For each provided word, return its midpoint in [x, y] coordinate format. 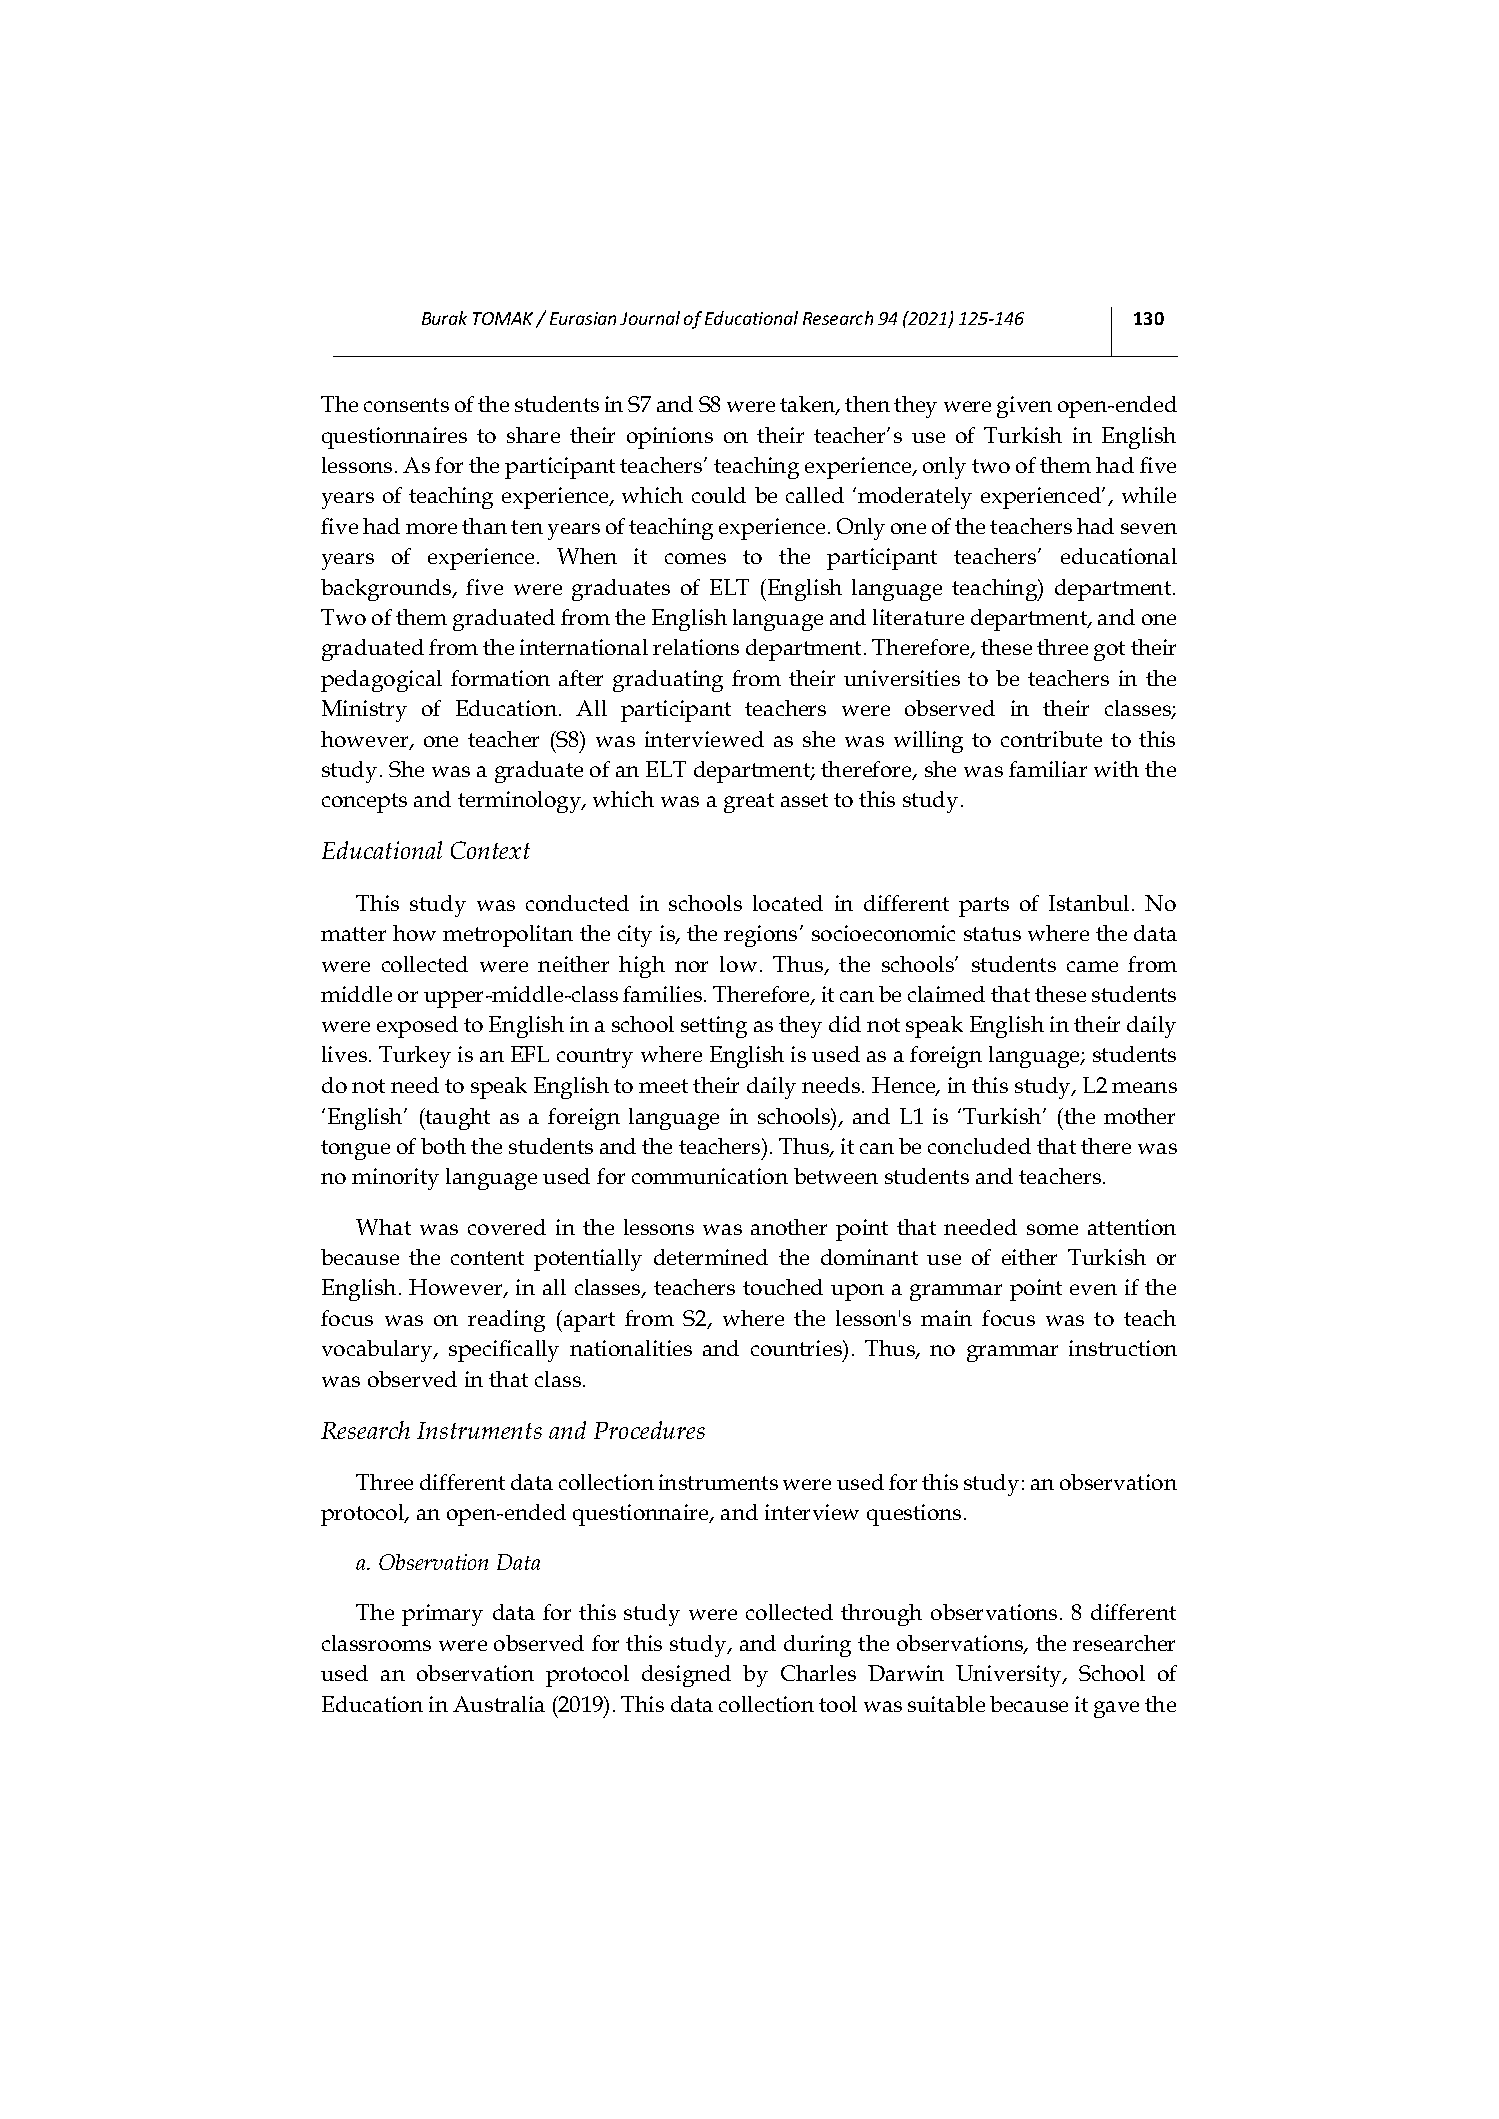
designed [686, 1676]
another [789, 1227]
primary [442, 1615]
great [749, 803]
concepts [364, 803]
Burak [444, 318]
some [1052, 1229]
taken [809, 405]
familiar [1048, 769]
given [1024, 407]
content [487, 1258]
